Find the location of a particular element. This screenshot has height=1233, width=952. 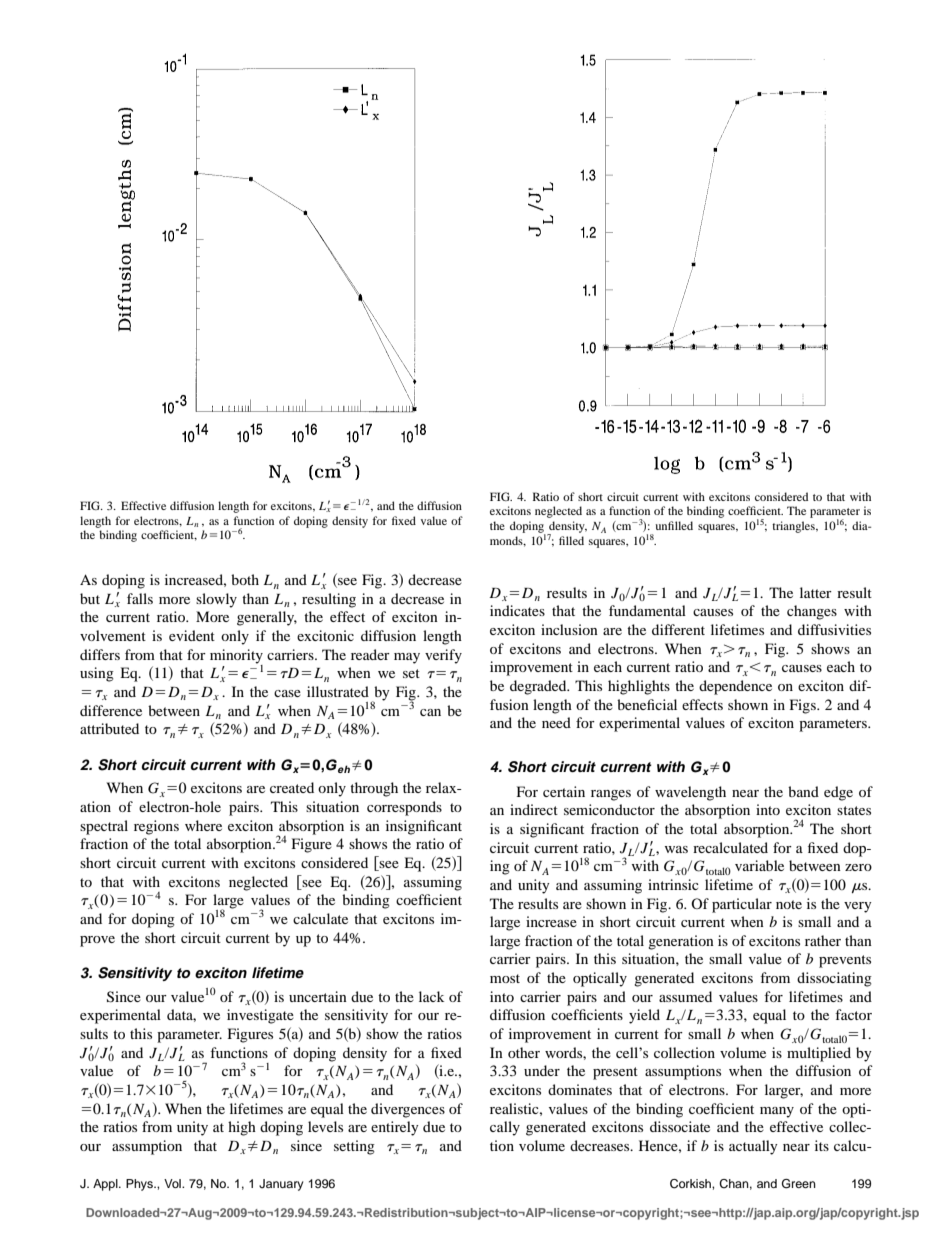

variable is located at coordinates (759, 865).
